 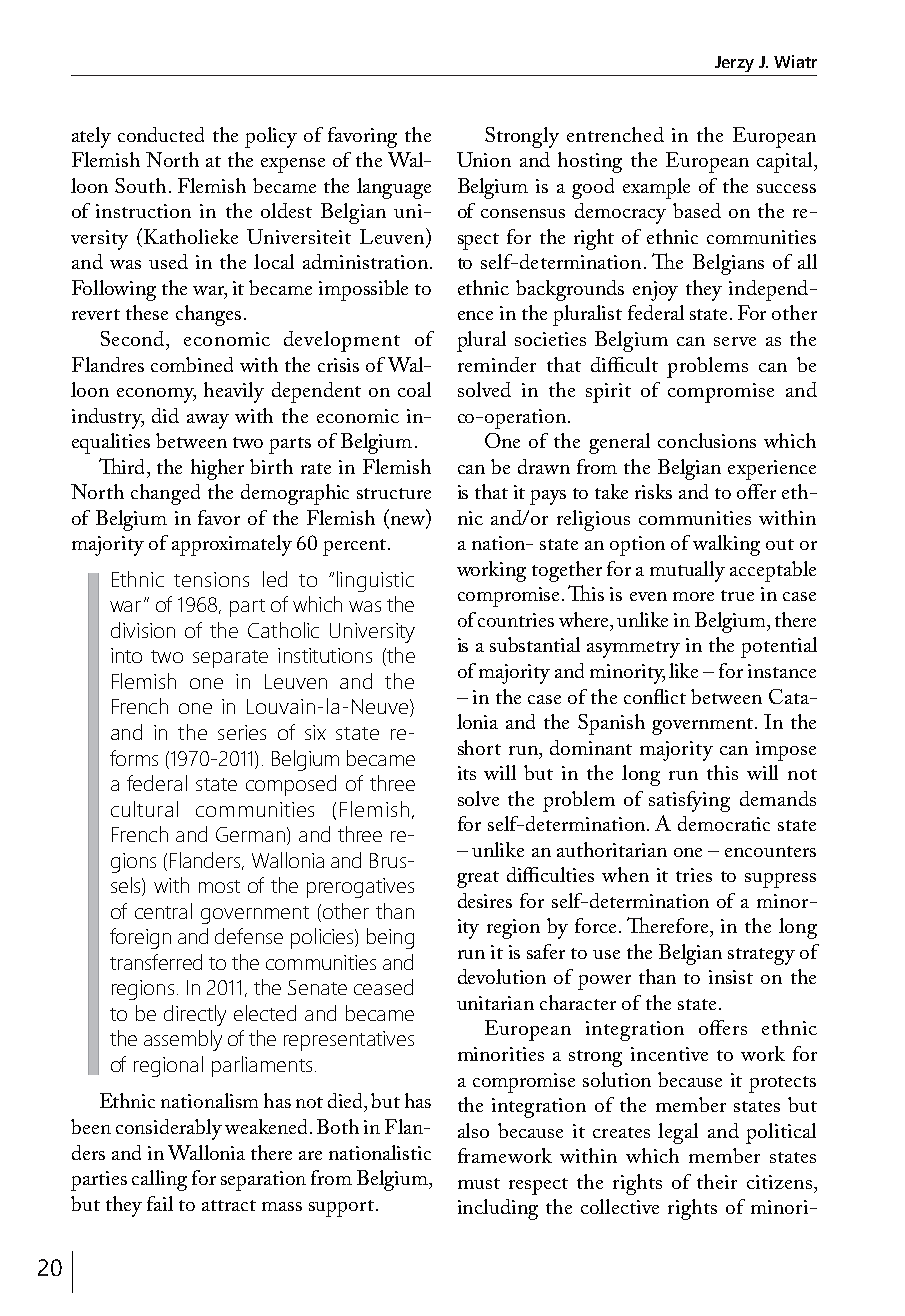 I want to click on Jerzy, so click(x=734, y=64).
